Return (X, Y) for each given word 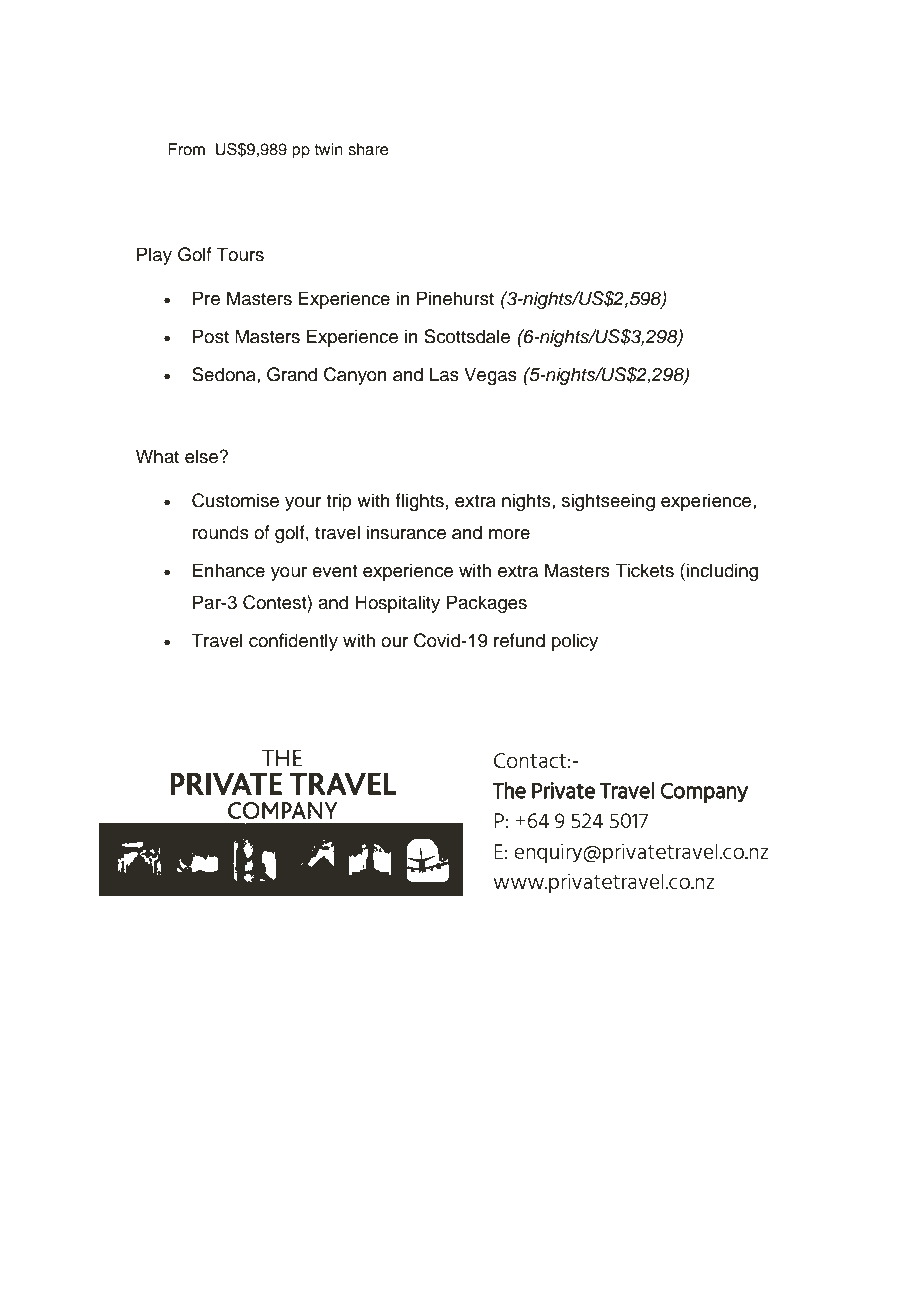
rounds (221, 532)
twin (328, 149)
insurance (406, 532)
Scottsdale (467, 336)
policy (575, 642)
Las (444, 374)
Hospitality (397, 604)
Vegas (490, 376)
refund (519, 640)
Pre (206, 298)
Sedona (225, 374)
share (368, 149)
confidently (293, 642)
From (186, 149)
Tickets (644, 570)
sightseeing (608, 502)
